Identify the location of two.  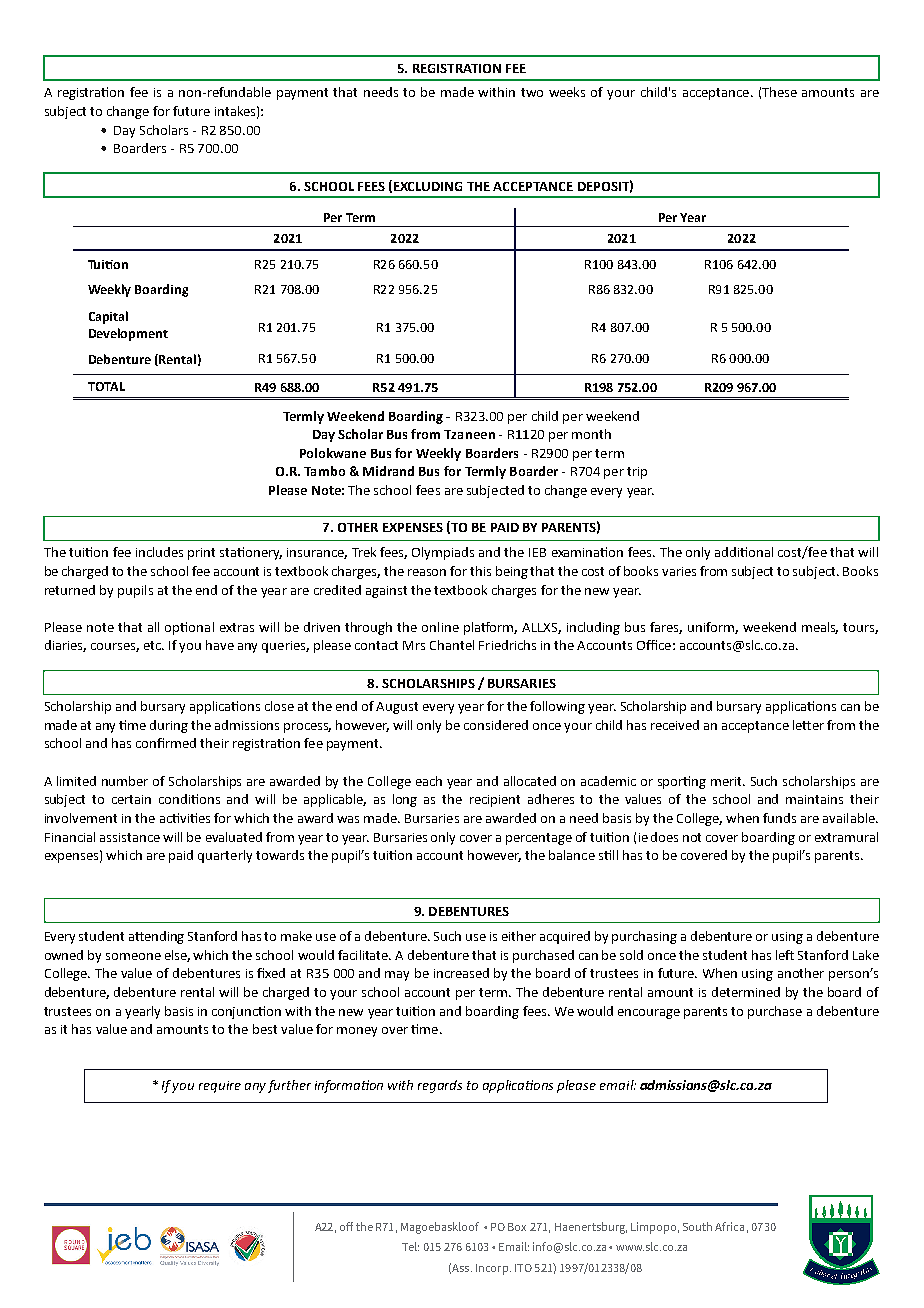
(532, 92).
